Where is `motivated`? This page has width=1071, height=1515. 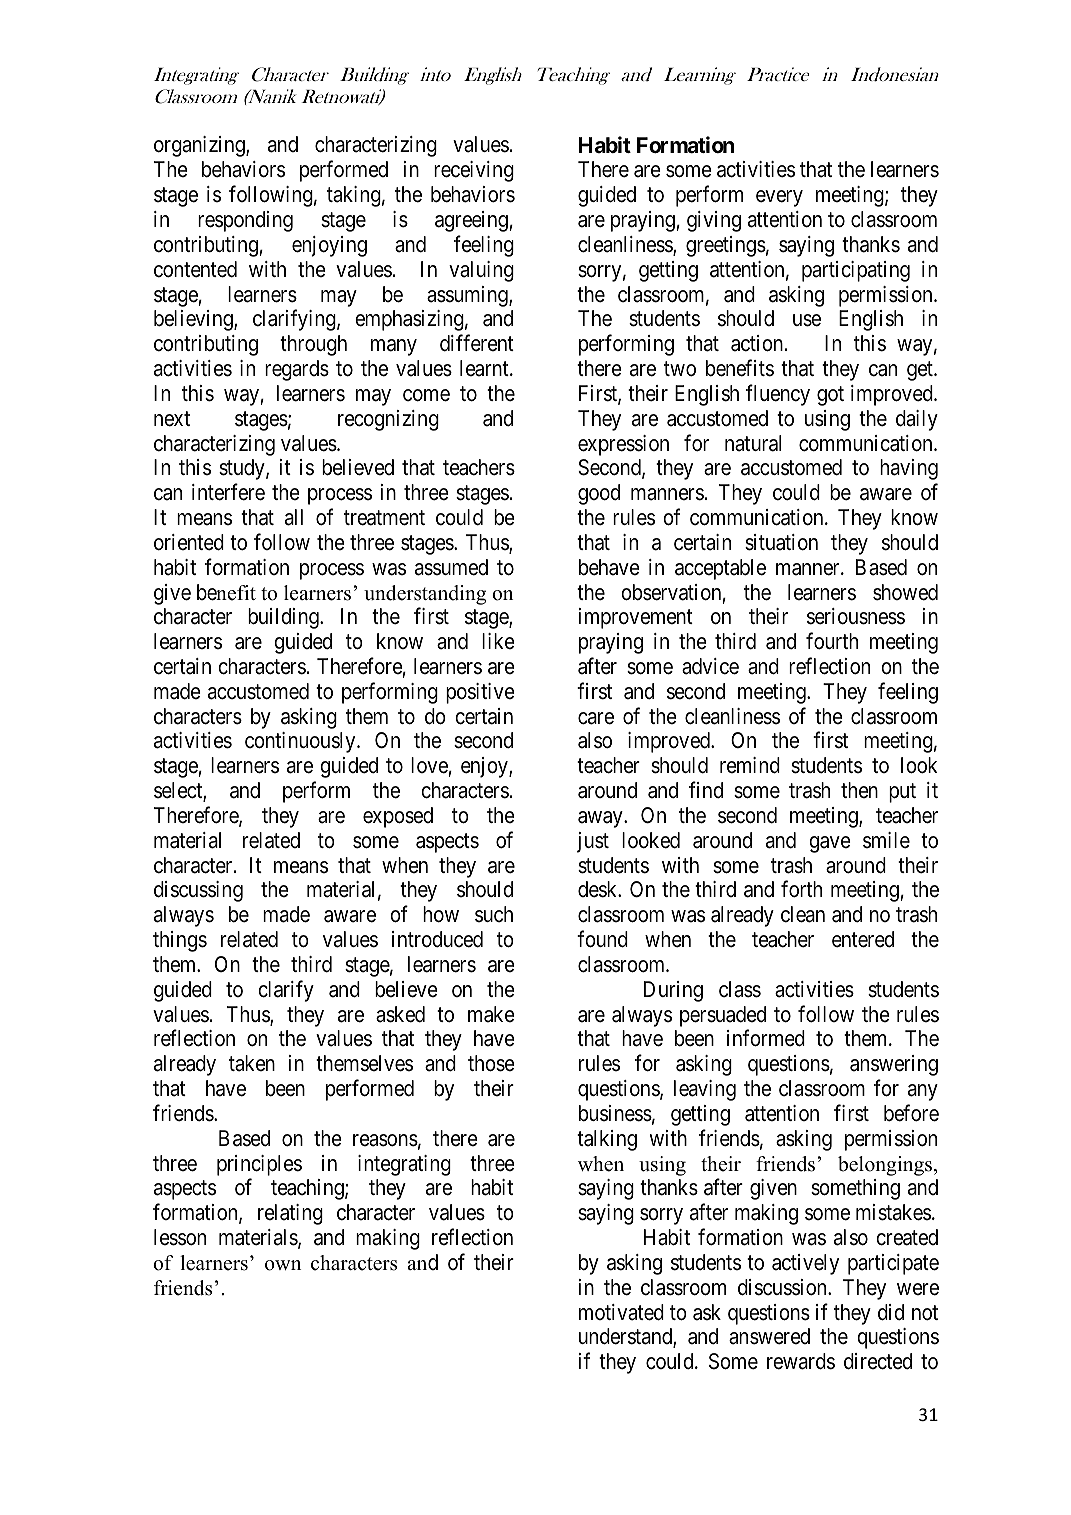
motivated is located at coordinates (621, 1312).
